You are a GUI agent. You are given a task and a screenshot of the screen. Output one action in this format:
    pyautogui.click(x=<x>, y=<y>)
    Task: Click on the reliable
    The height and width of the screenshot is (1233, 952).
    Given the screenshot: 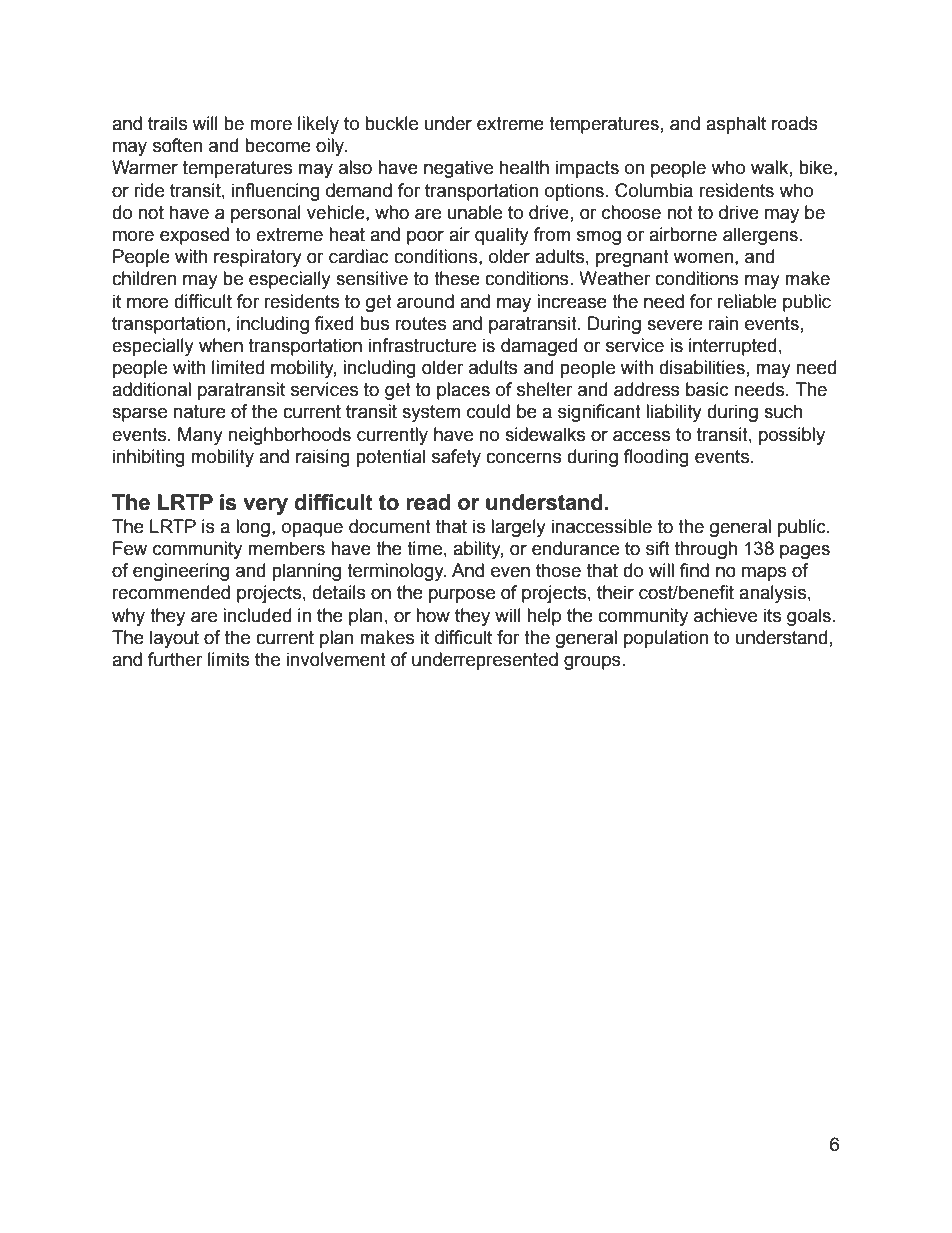 What is the action you would take?
    pyautogui.click(x=747, y=301)
